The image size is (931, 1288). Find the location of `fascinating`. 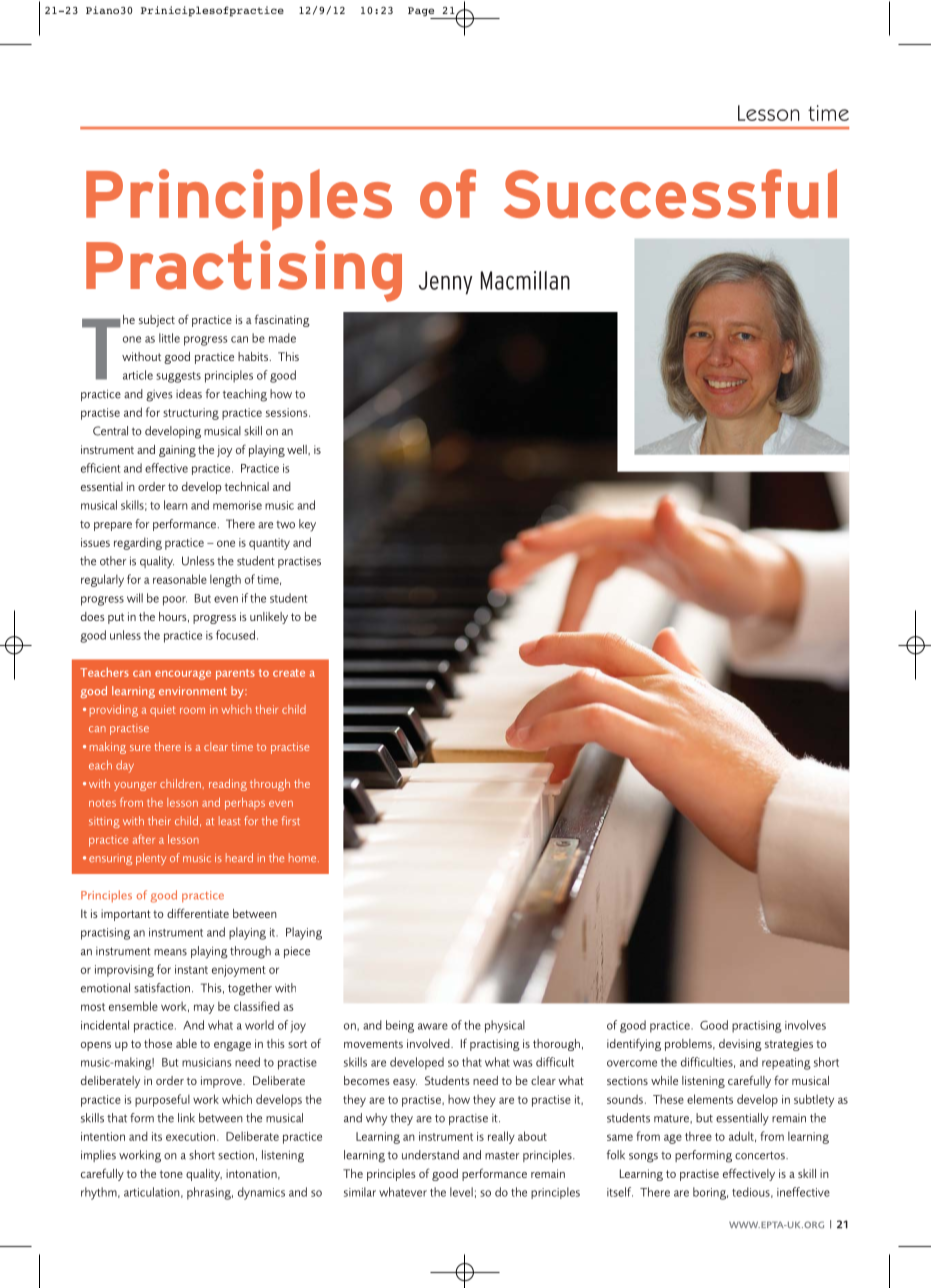

fascinating is located at coordinates (282, 320).
